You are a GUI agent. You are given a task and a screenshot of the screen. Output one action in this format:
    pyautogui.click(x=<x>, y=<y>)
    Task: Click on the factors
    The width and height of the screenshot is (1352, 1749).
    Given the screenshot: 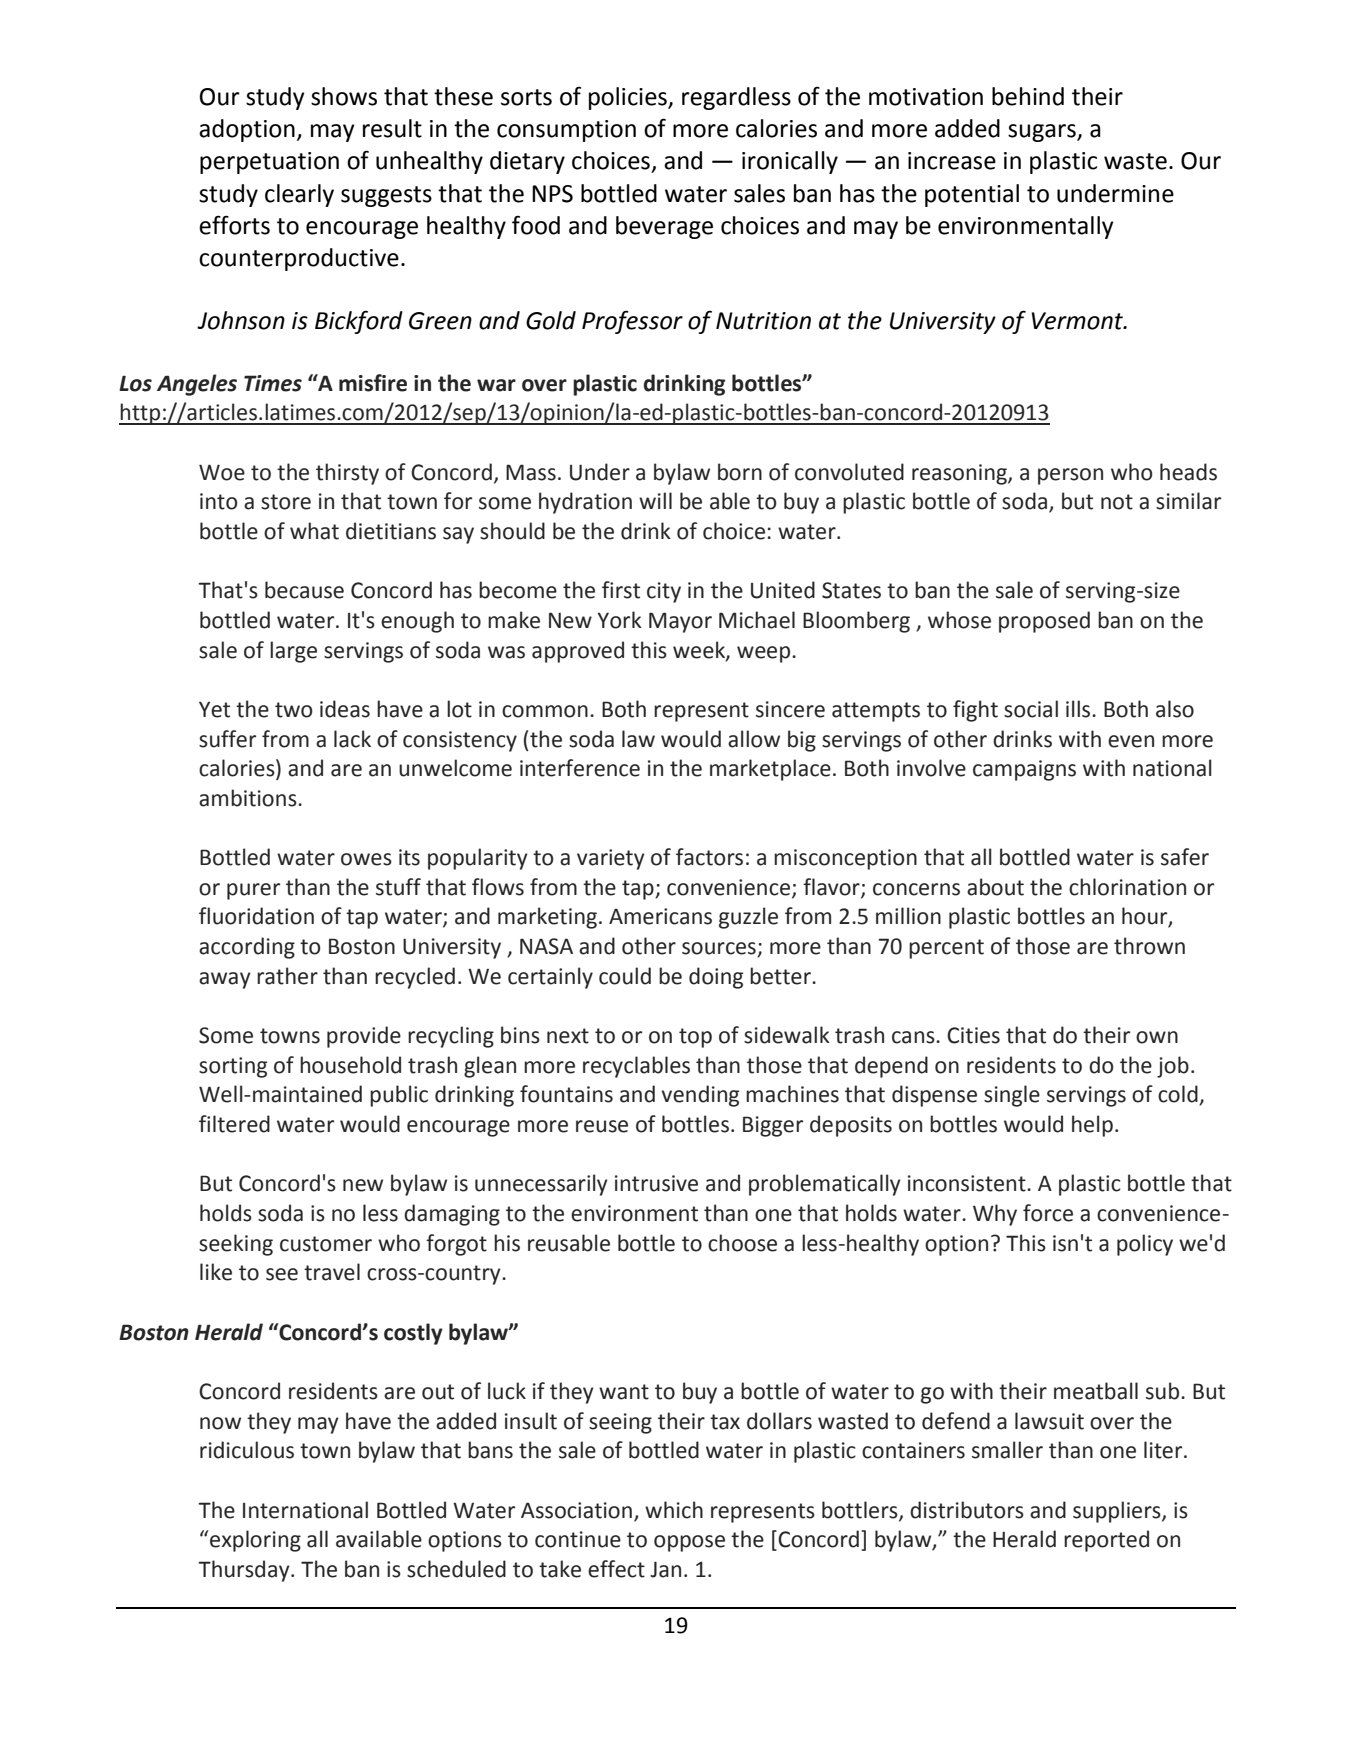 What is the action you would take?
    pyautogui.click(x=709, y=857)
